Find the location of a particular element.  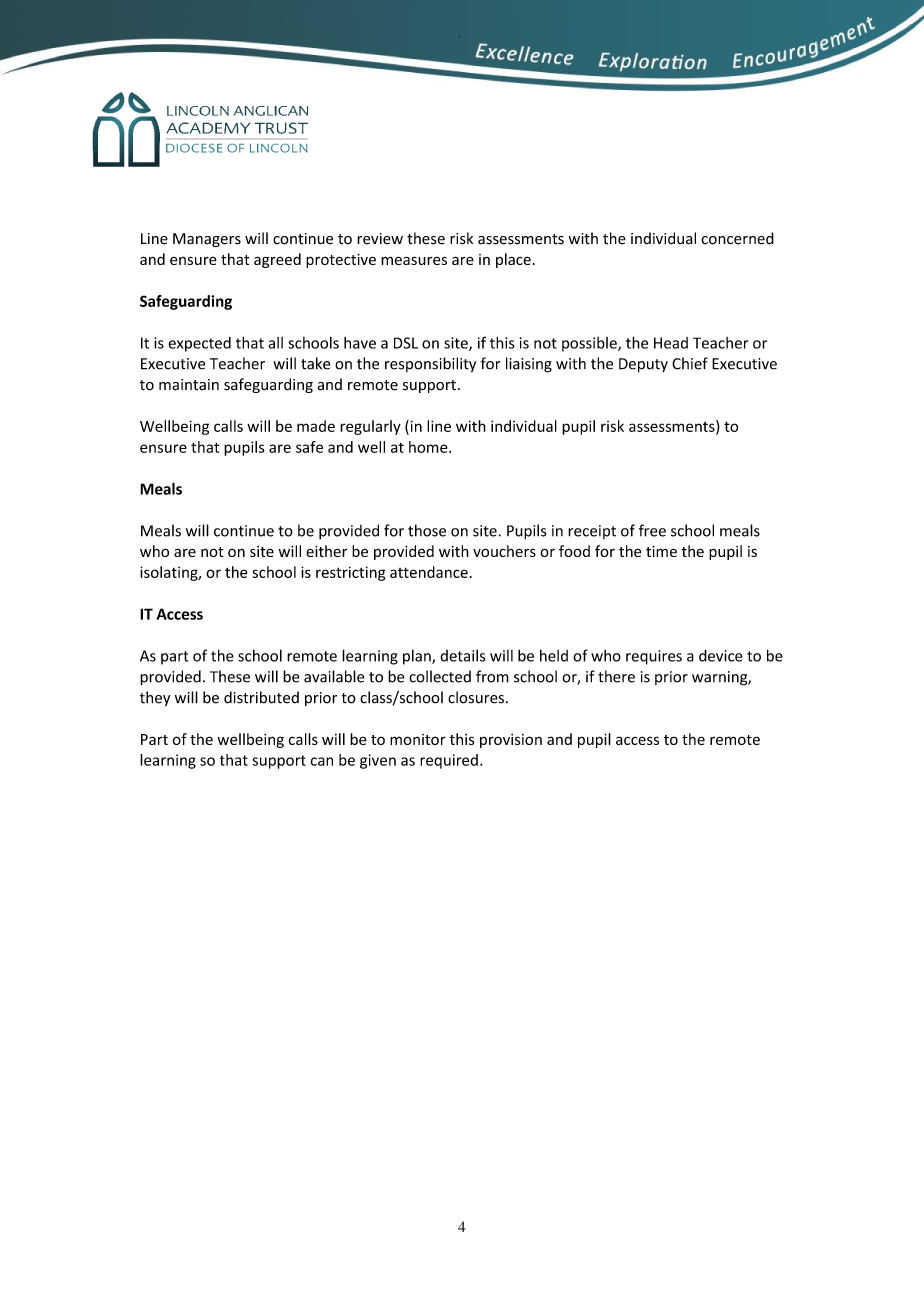

maintain is located at coordinates (189, 385).
